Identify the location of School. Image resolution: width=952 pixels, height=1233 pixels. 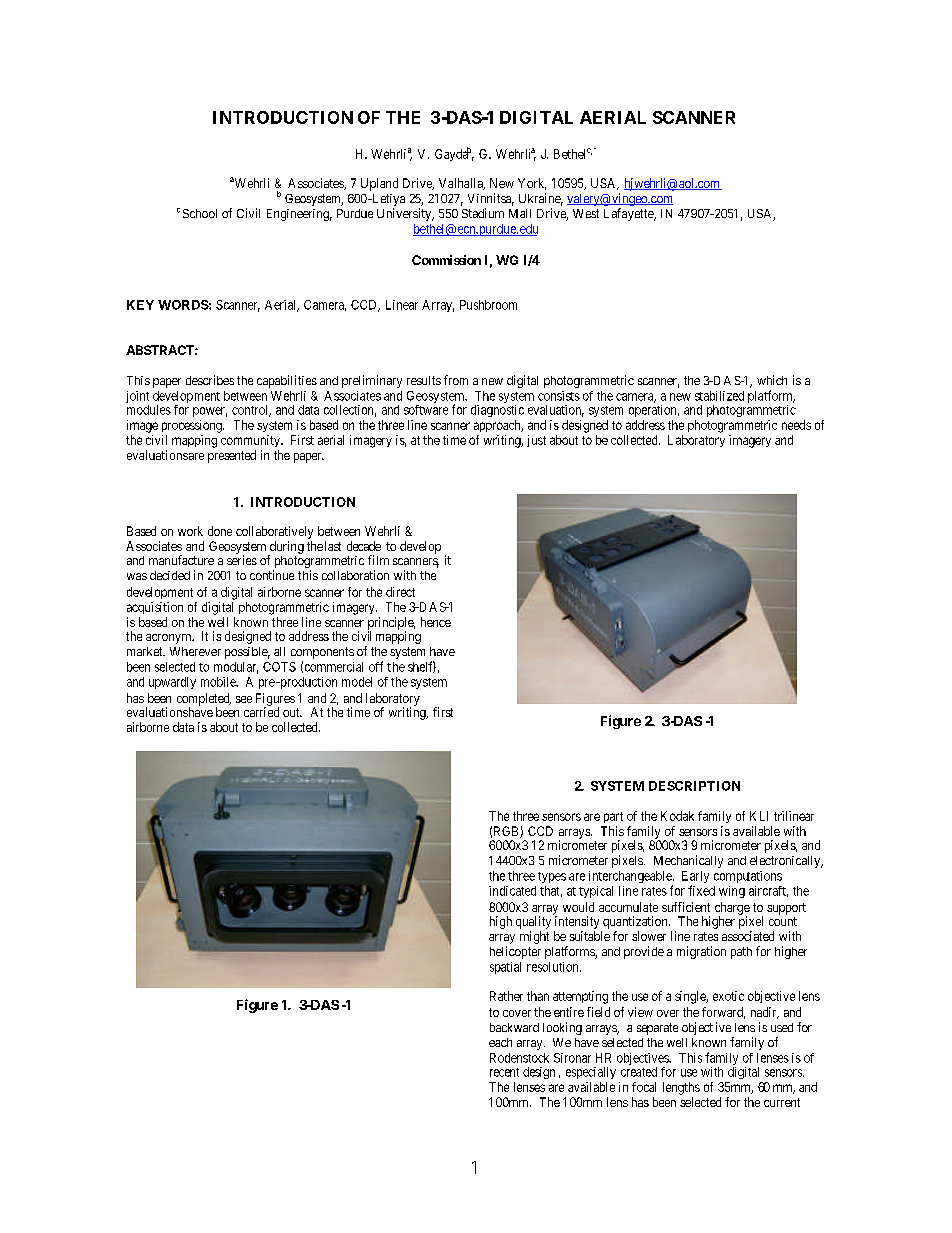
(200, 213).
